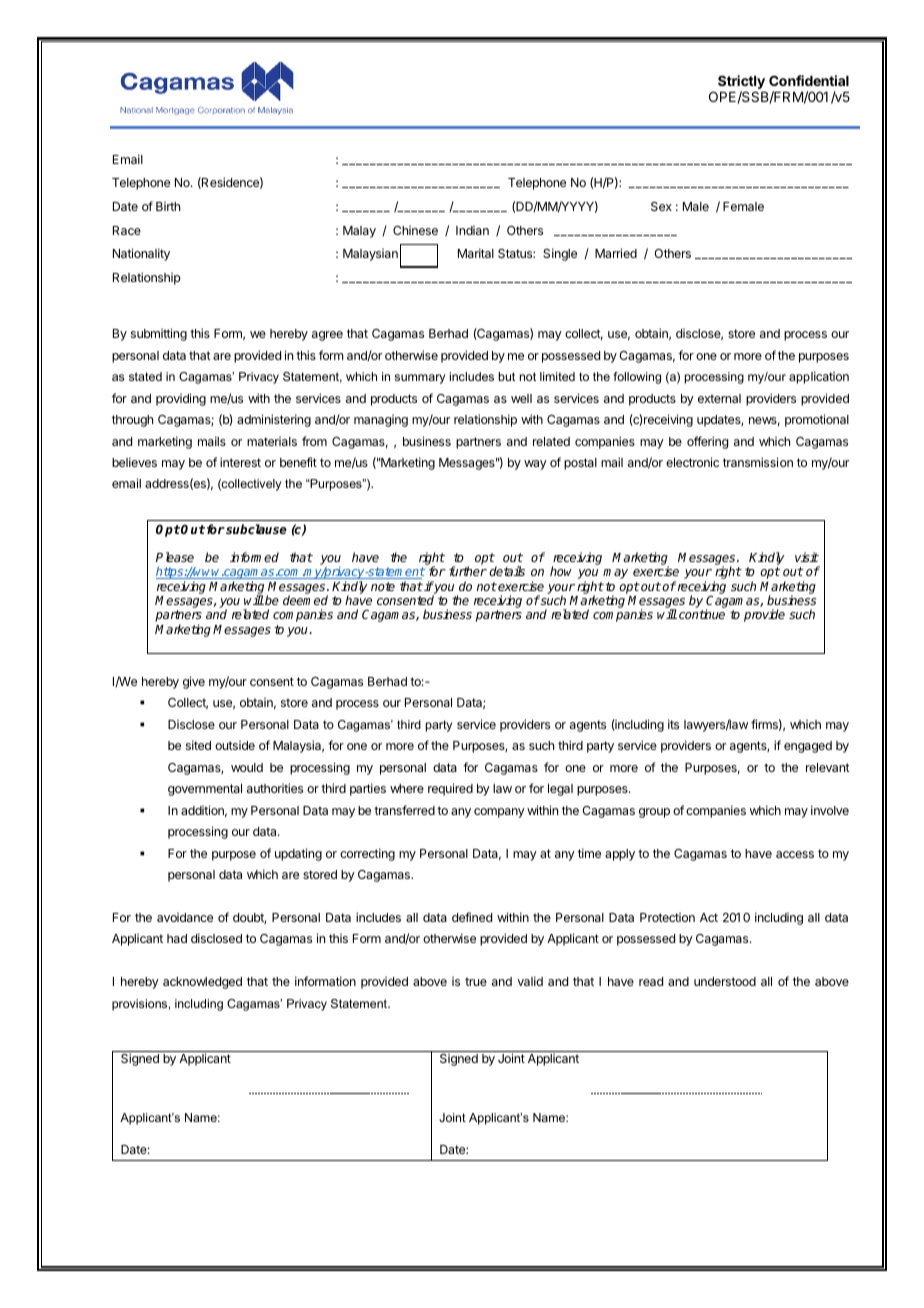  I want to click on true, so click(476, 981).
